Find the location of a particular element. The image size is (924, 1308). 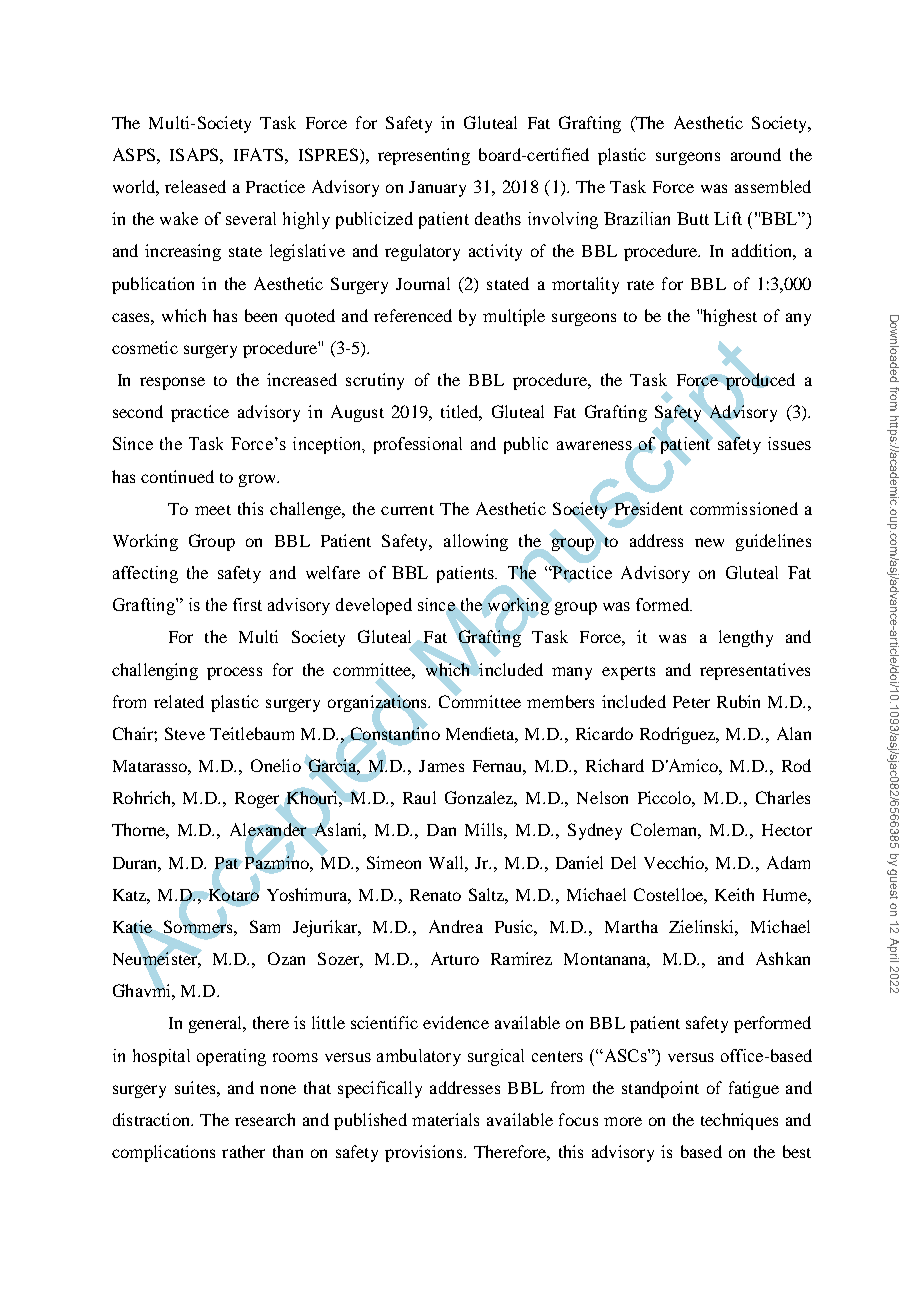

January is located at coordinates (437, 189).
